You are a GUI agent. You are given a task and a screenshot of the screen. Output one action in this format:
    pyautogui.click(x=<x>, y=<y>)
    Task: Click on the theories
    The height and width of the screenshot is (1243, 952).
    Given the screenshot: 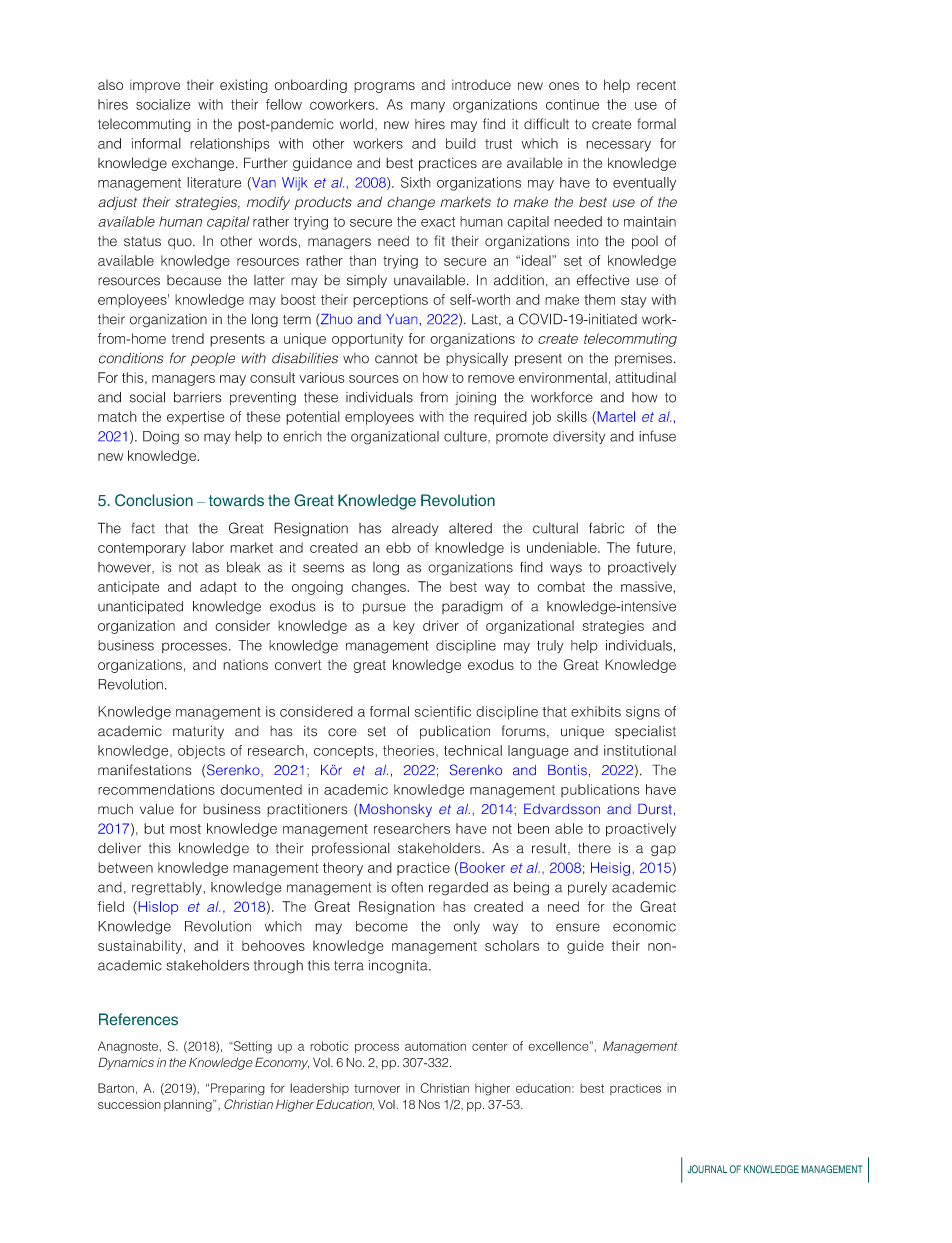 What is the action you would take?
    pyautogui.click(x=410, y=750)
